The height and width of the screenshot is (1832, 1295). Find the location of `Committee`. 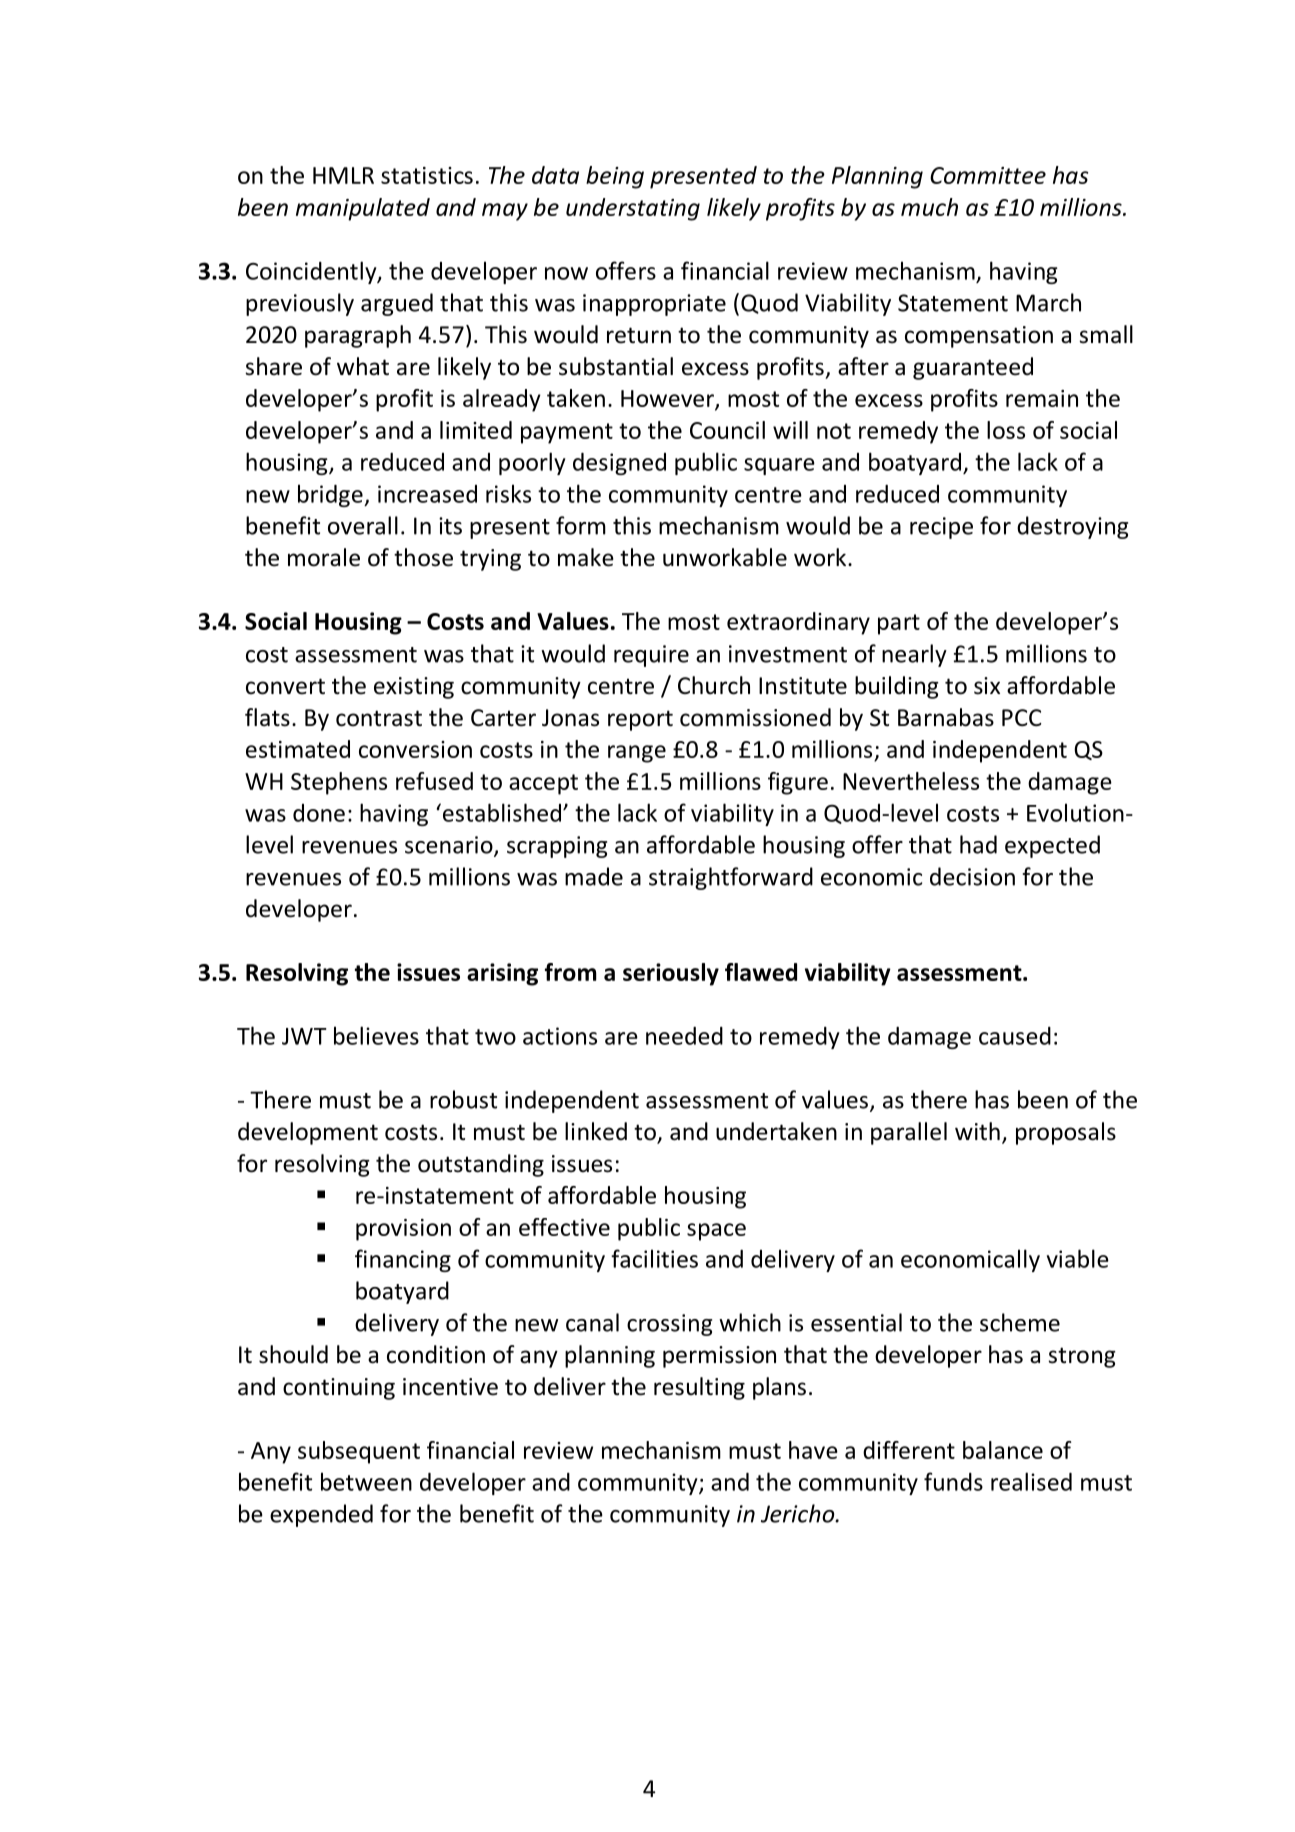

Committee is located at coordinates (988, 175).
